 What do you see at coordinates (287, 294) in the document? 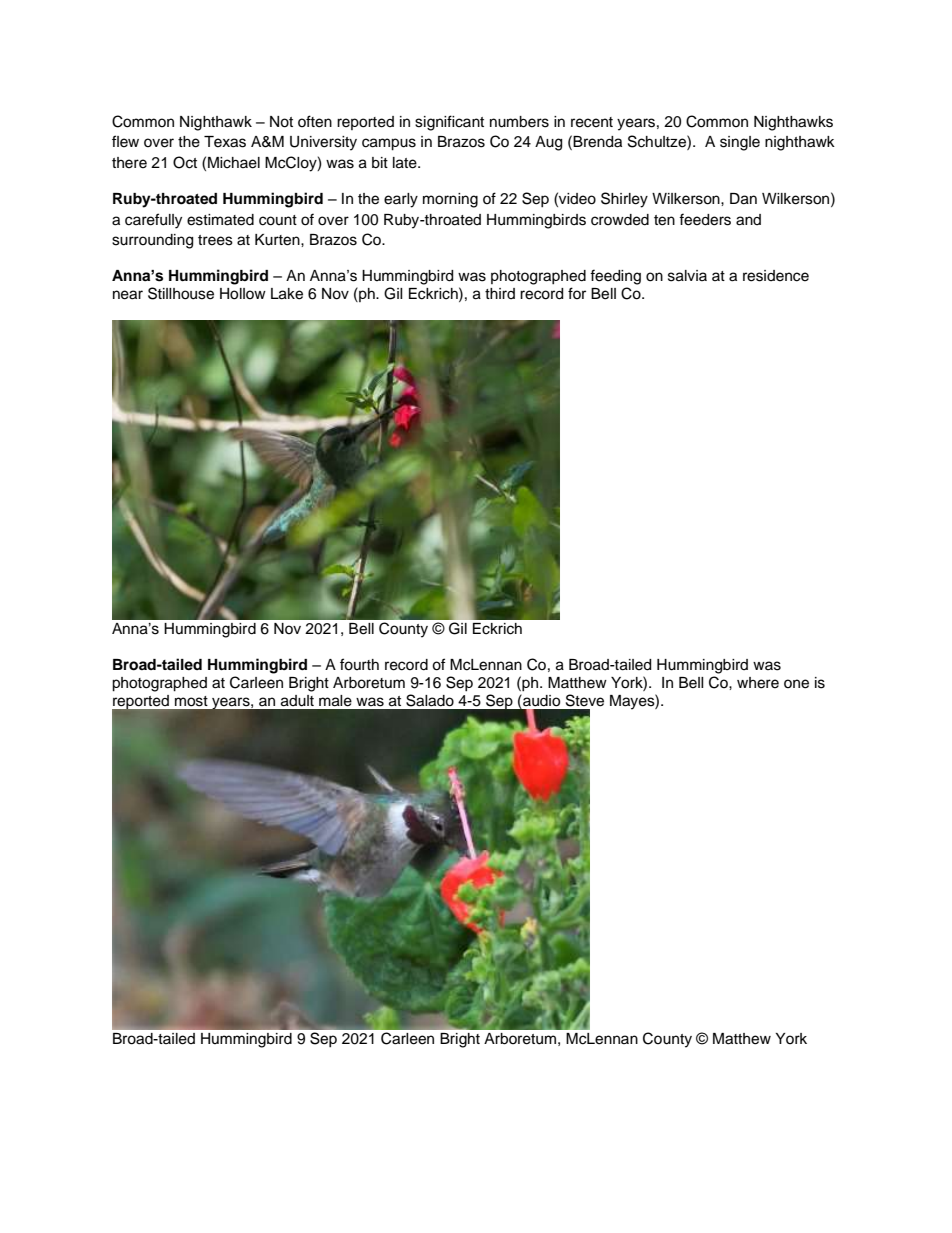
I see `Lake` at bounding box center [287, 294].
